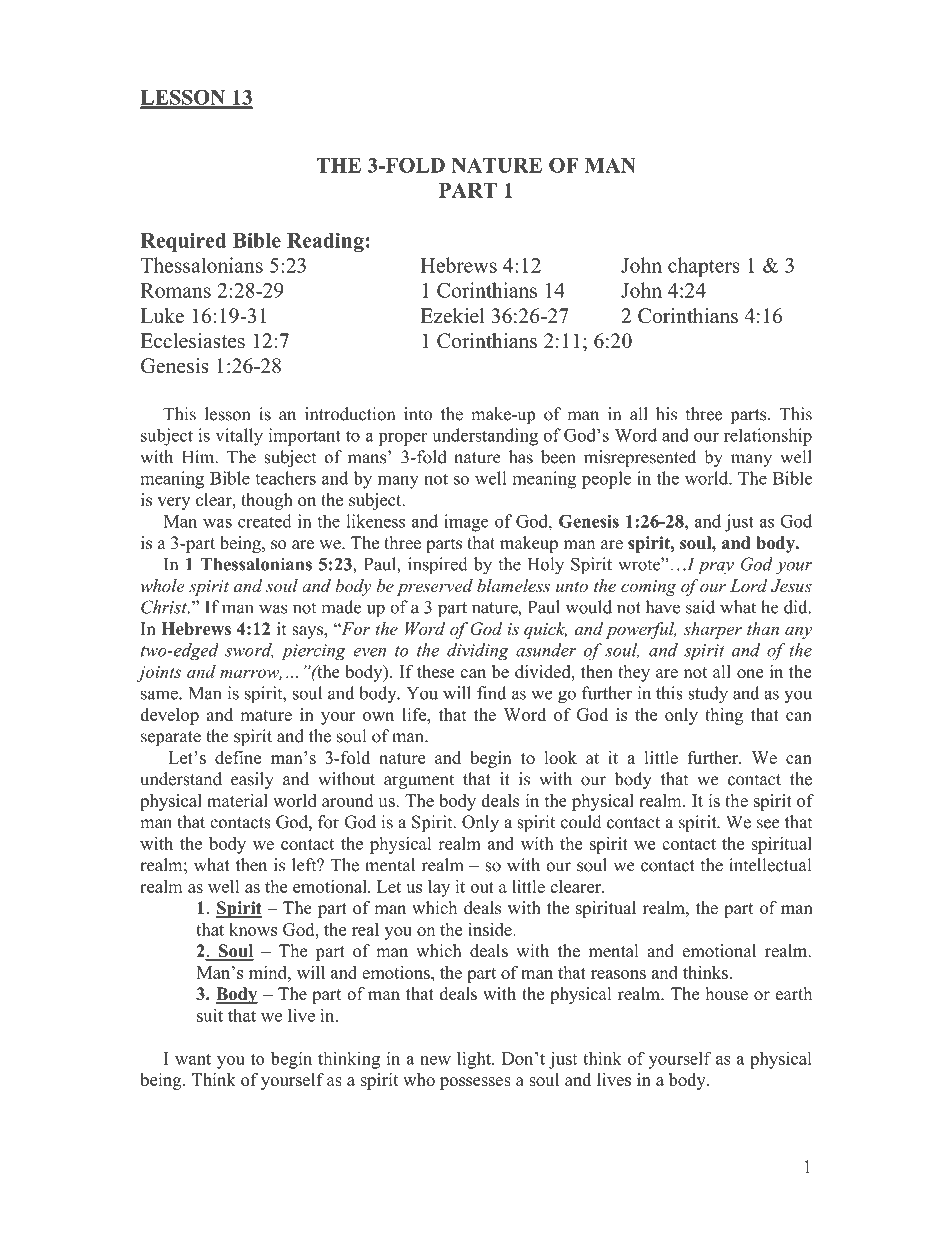  Describe the element at coordinates (265, 521) in the screenshot. I see `created` at that location.
